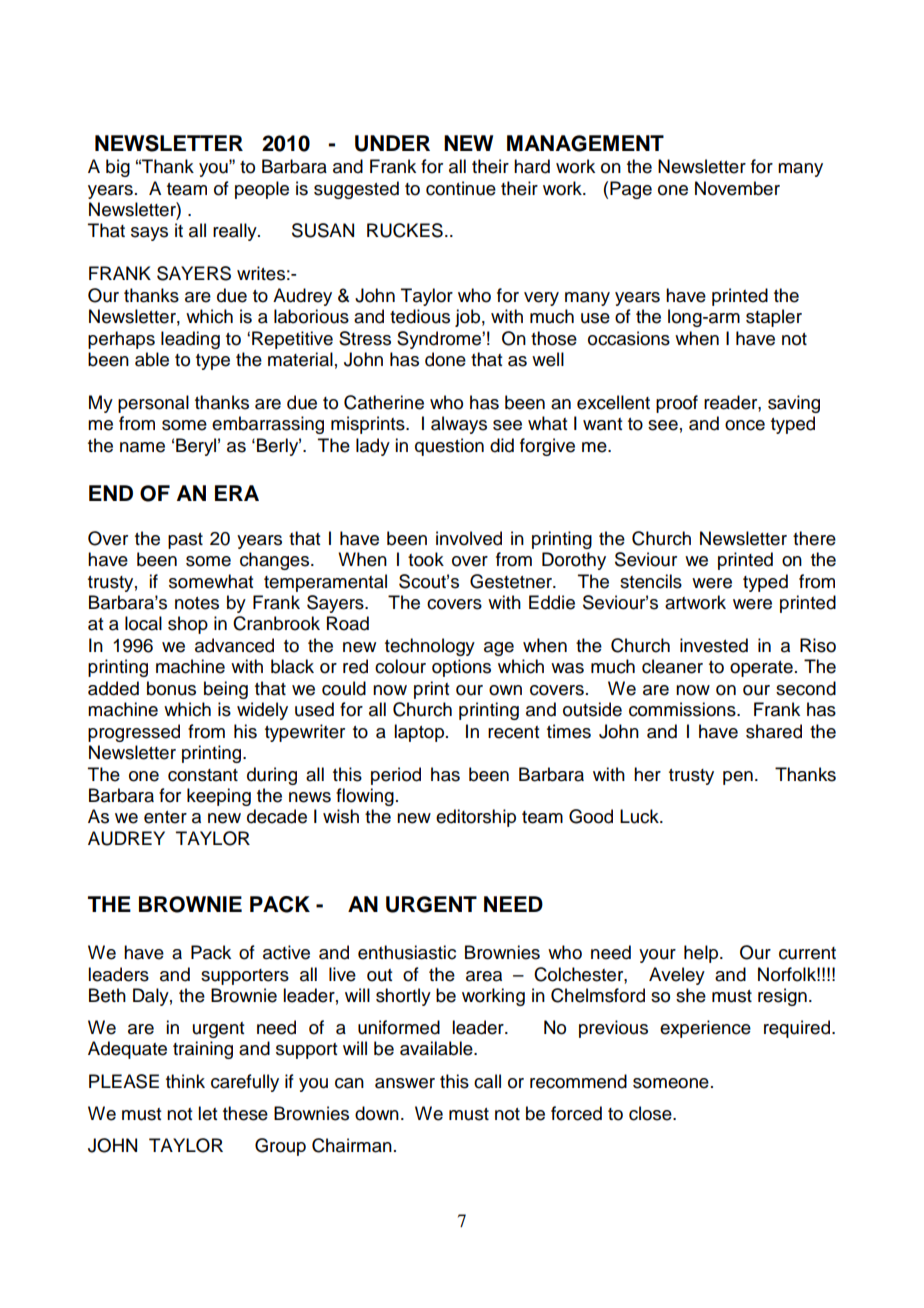 The height and width of the document is (1308, 924). Describe the element at coordinates (165, 817) in the document. I see `enter` at that location.
